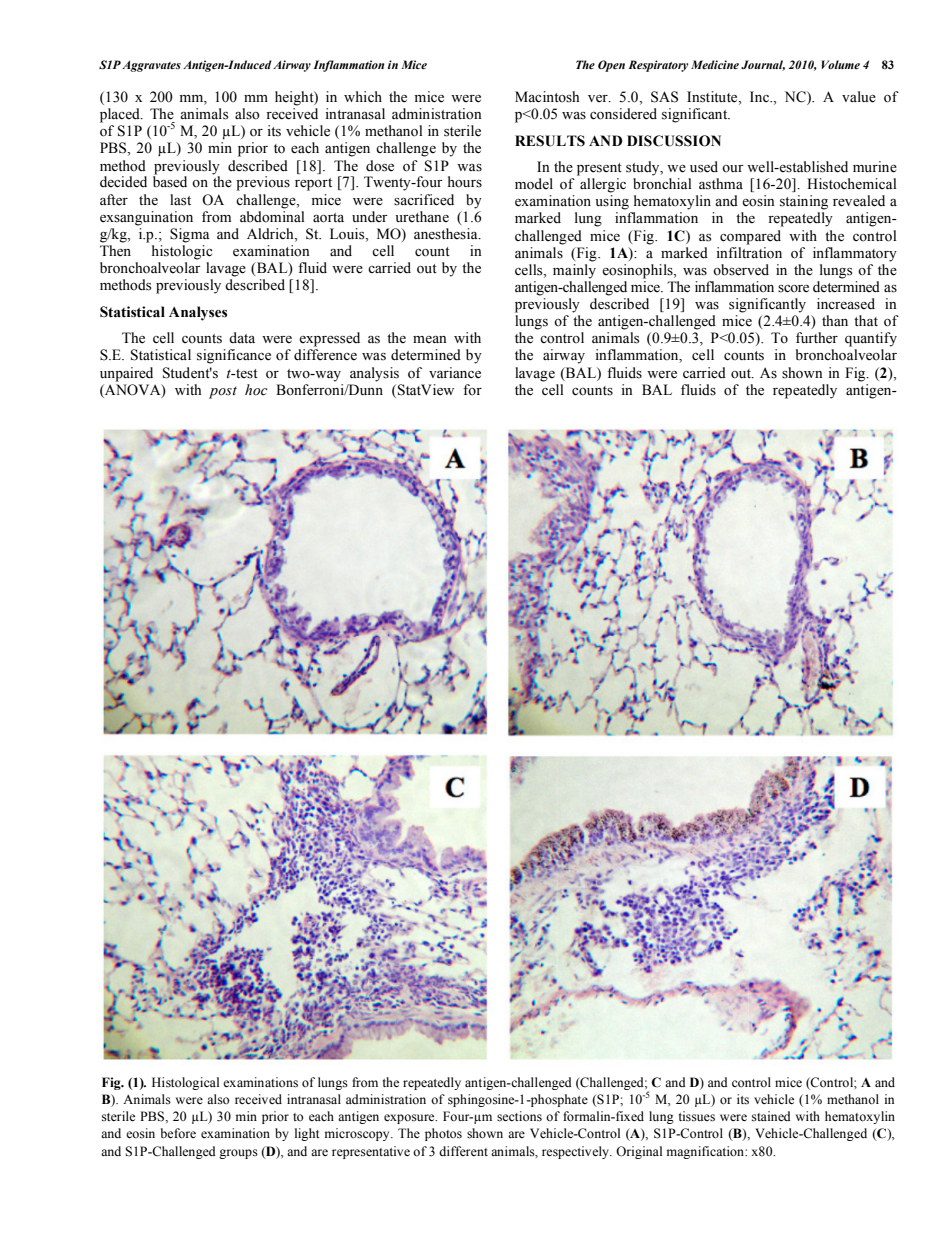  What do you see at coordinates (238, 1154) in the screenshot?
I see `groups` at bounding box center [238, 1154].
